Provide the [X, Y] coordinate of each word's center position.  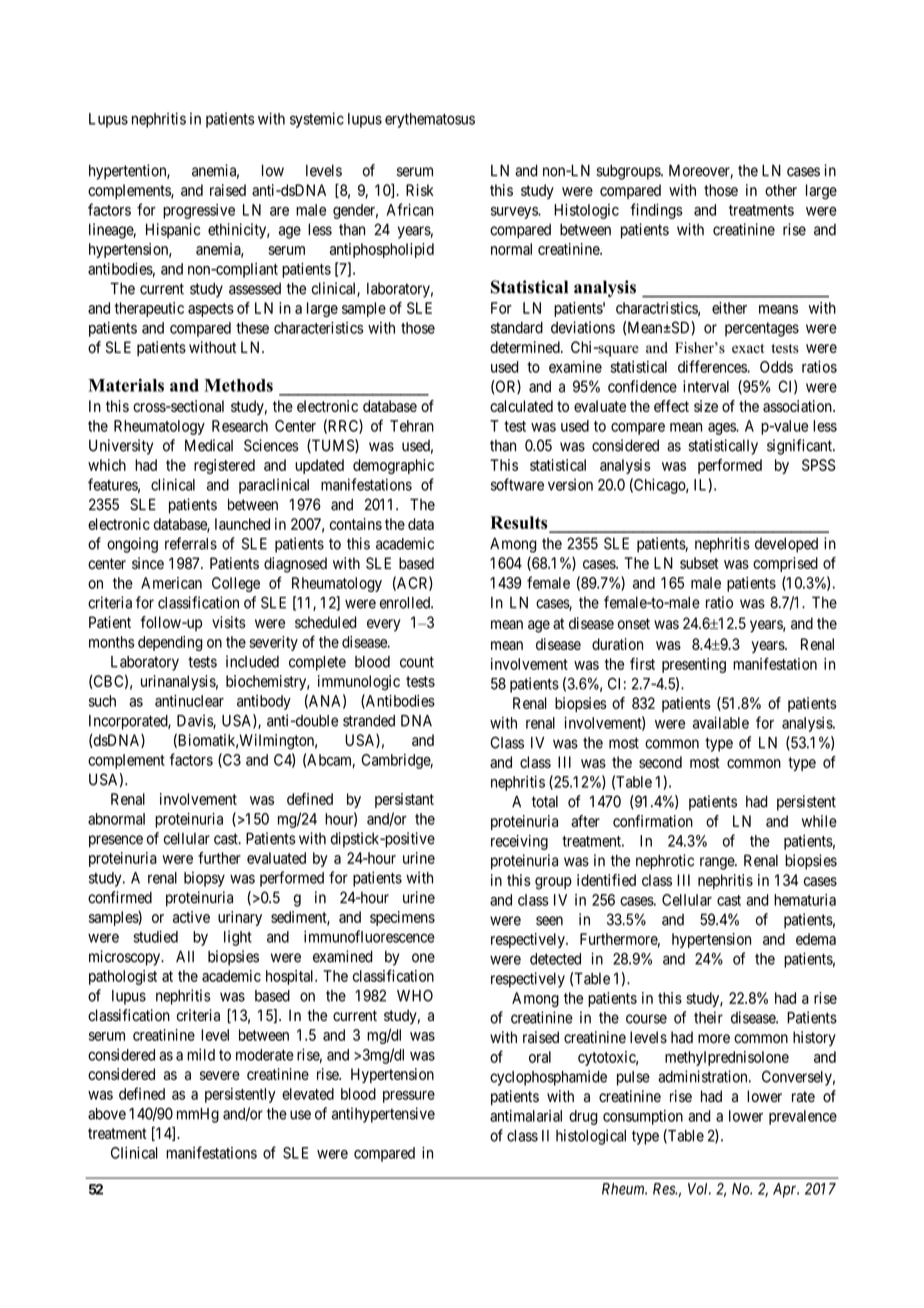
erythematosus [430, 120]
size [706, 406]
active [191, 917]
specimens [402, 918]
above [107, 1114]
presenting [694, 665]
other [781, 190]
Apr [786, 1190]
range [718, 863]
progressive [199, 211]
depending [170, 643]
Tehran [412, 426]
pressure [409, 1097]
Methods [238, 385]
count [417, 662]
